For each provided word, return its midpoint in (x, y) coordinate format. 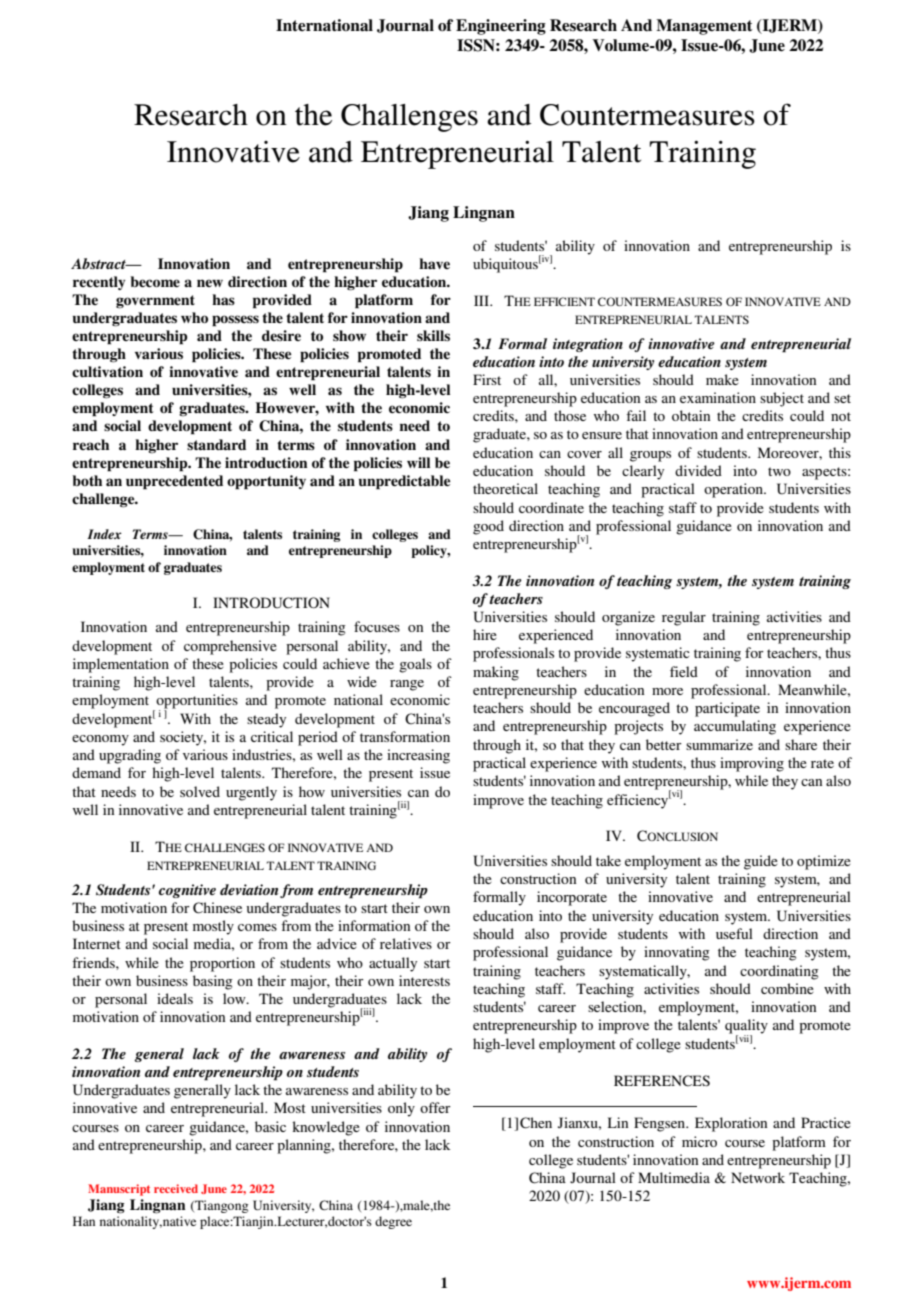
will (418, 462)
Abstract (99, 263)
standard (216, 445)
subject (782, 399)
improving (752, 764)
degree (393, 1222)
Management (704, 27)
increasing (418, 756)
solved (200, 791)
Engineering (501, 27)
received (176, 1188)
